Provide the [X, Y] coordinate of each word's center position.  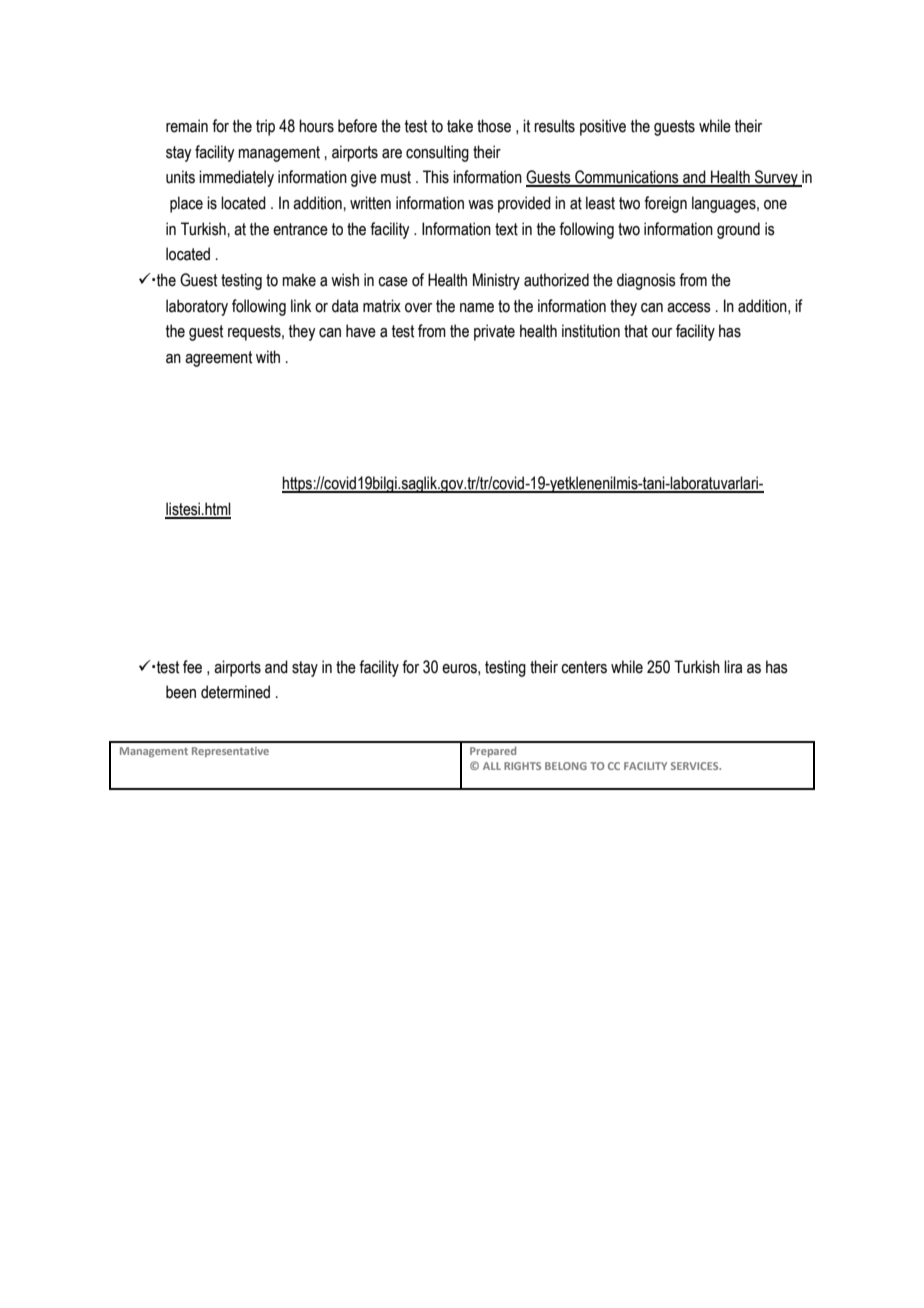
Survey [776, 178]
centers [584, 667]
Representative [230, 752]
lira [733, 667]
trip [265, 127]
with [268, 357]
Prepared [493, 752]
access [689, 308]
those [494, 126]
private [494, 332]
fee [192, 667]
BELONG [566, 766]
